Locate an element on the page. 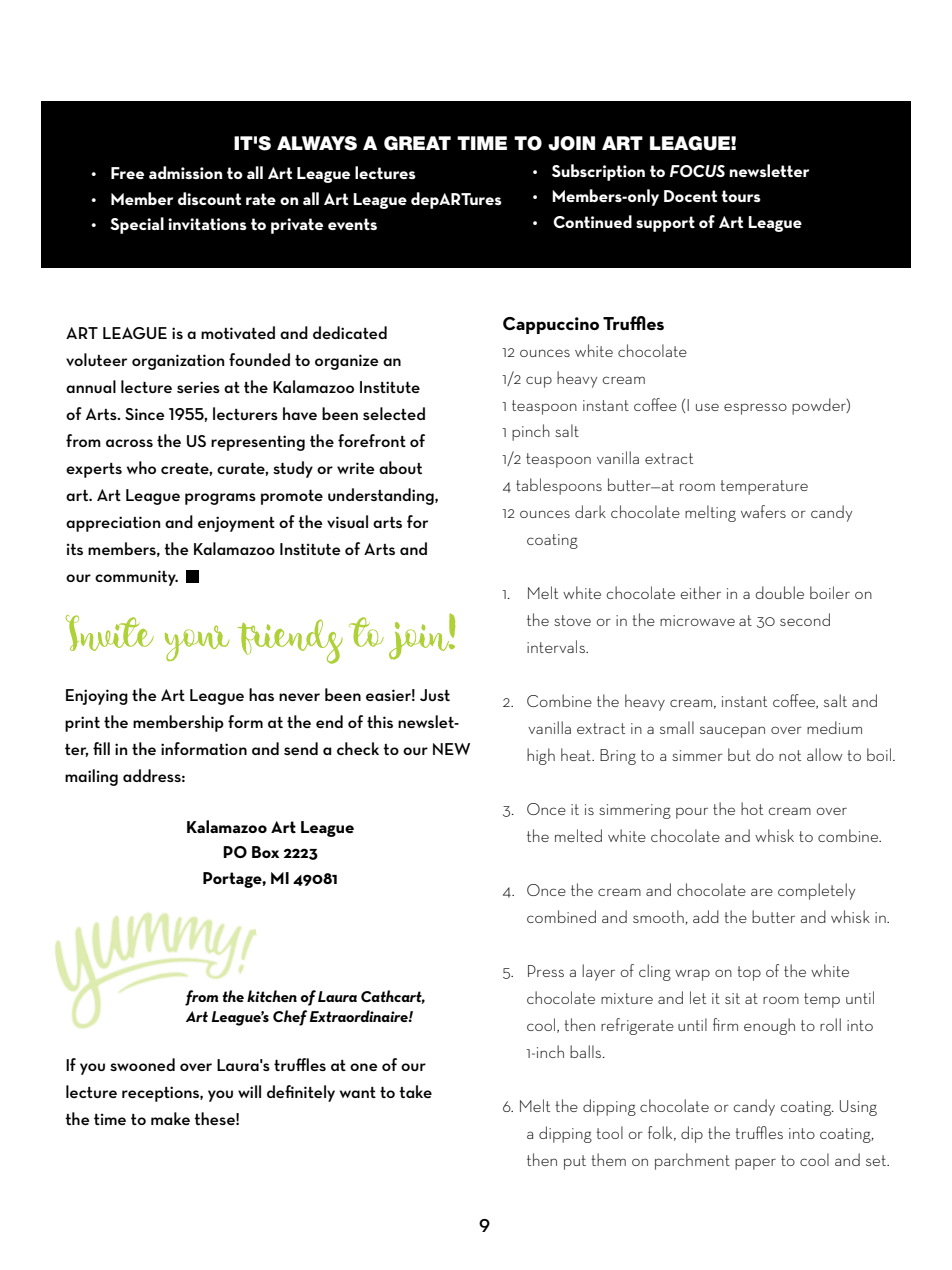 The height and width of the page is (1270, 952). take is located at coordinates (415, 1091).
